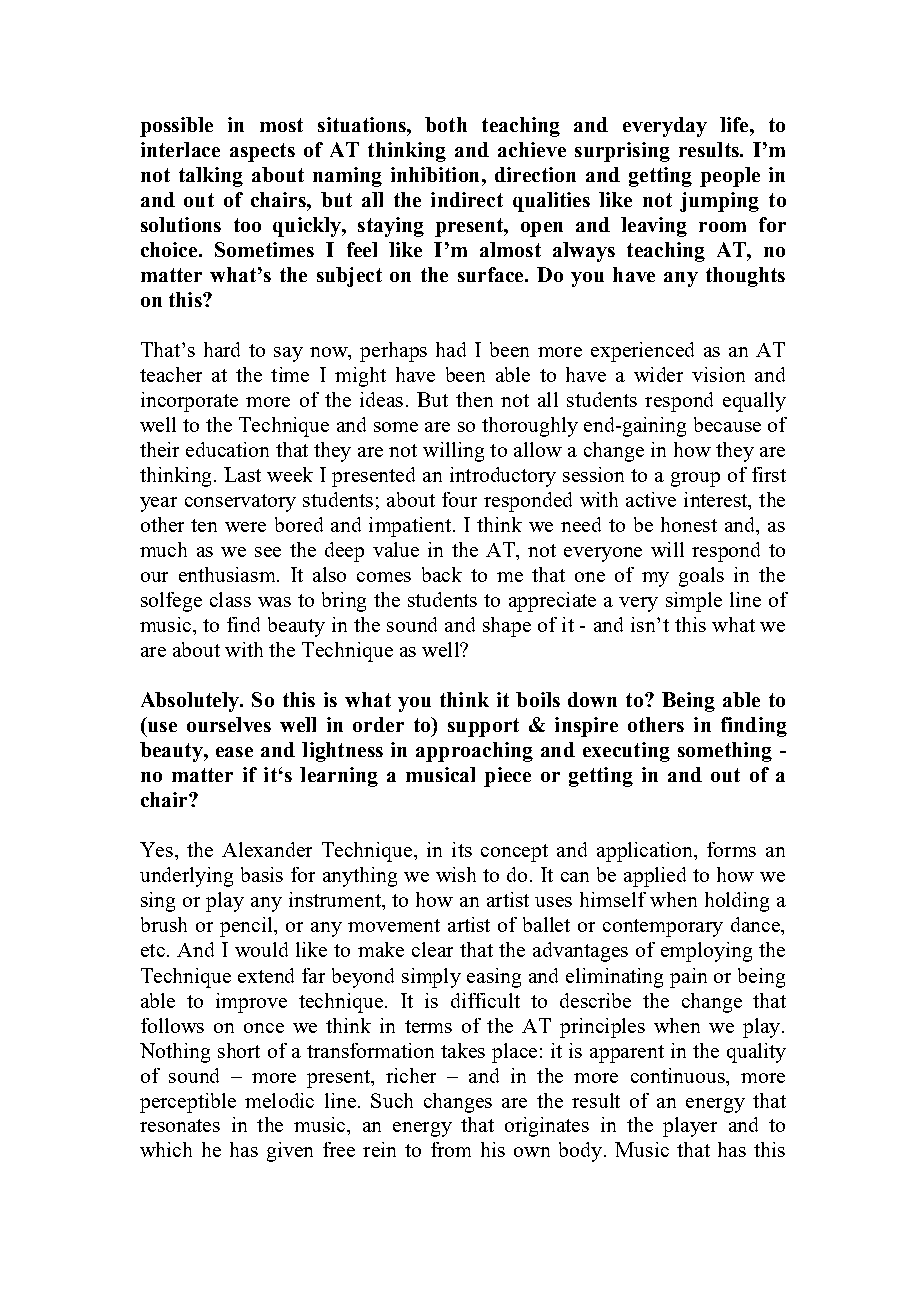 Image resolution: width=924 pixels, height=1308 pixels. I want to click on four, so click(459, 499).
